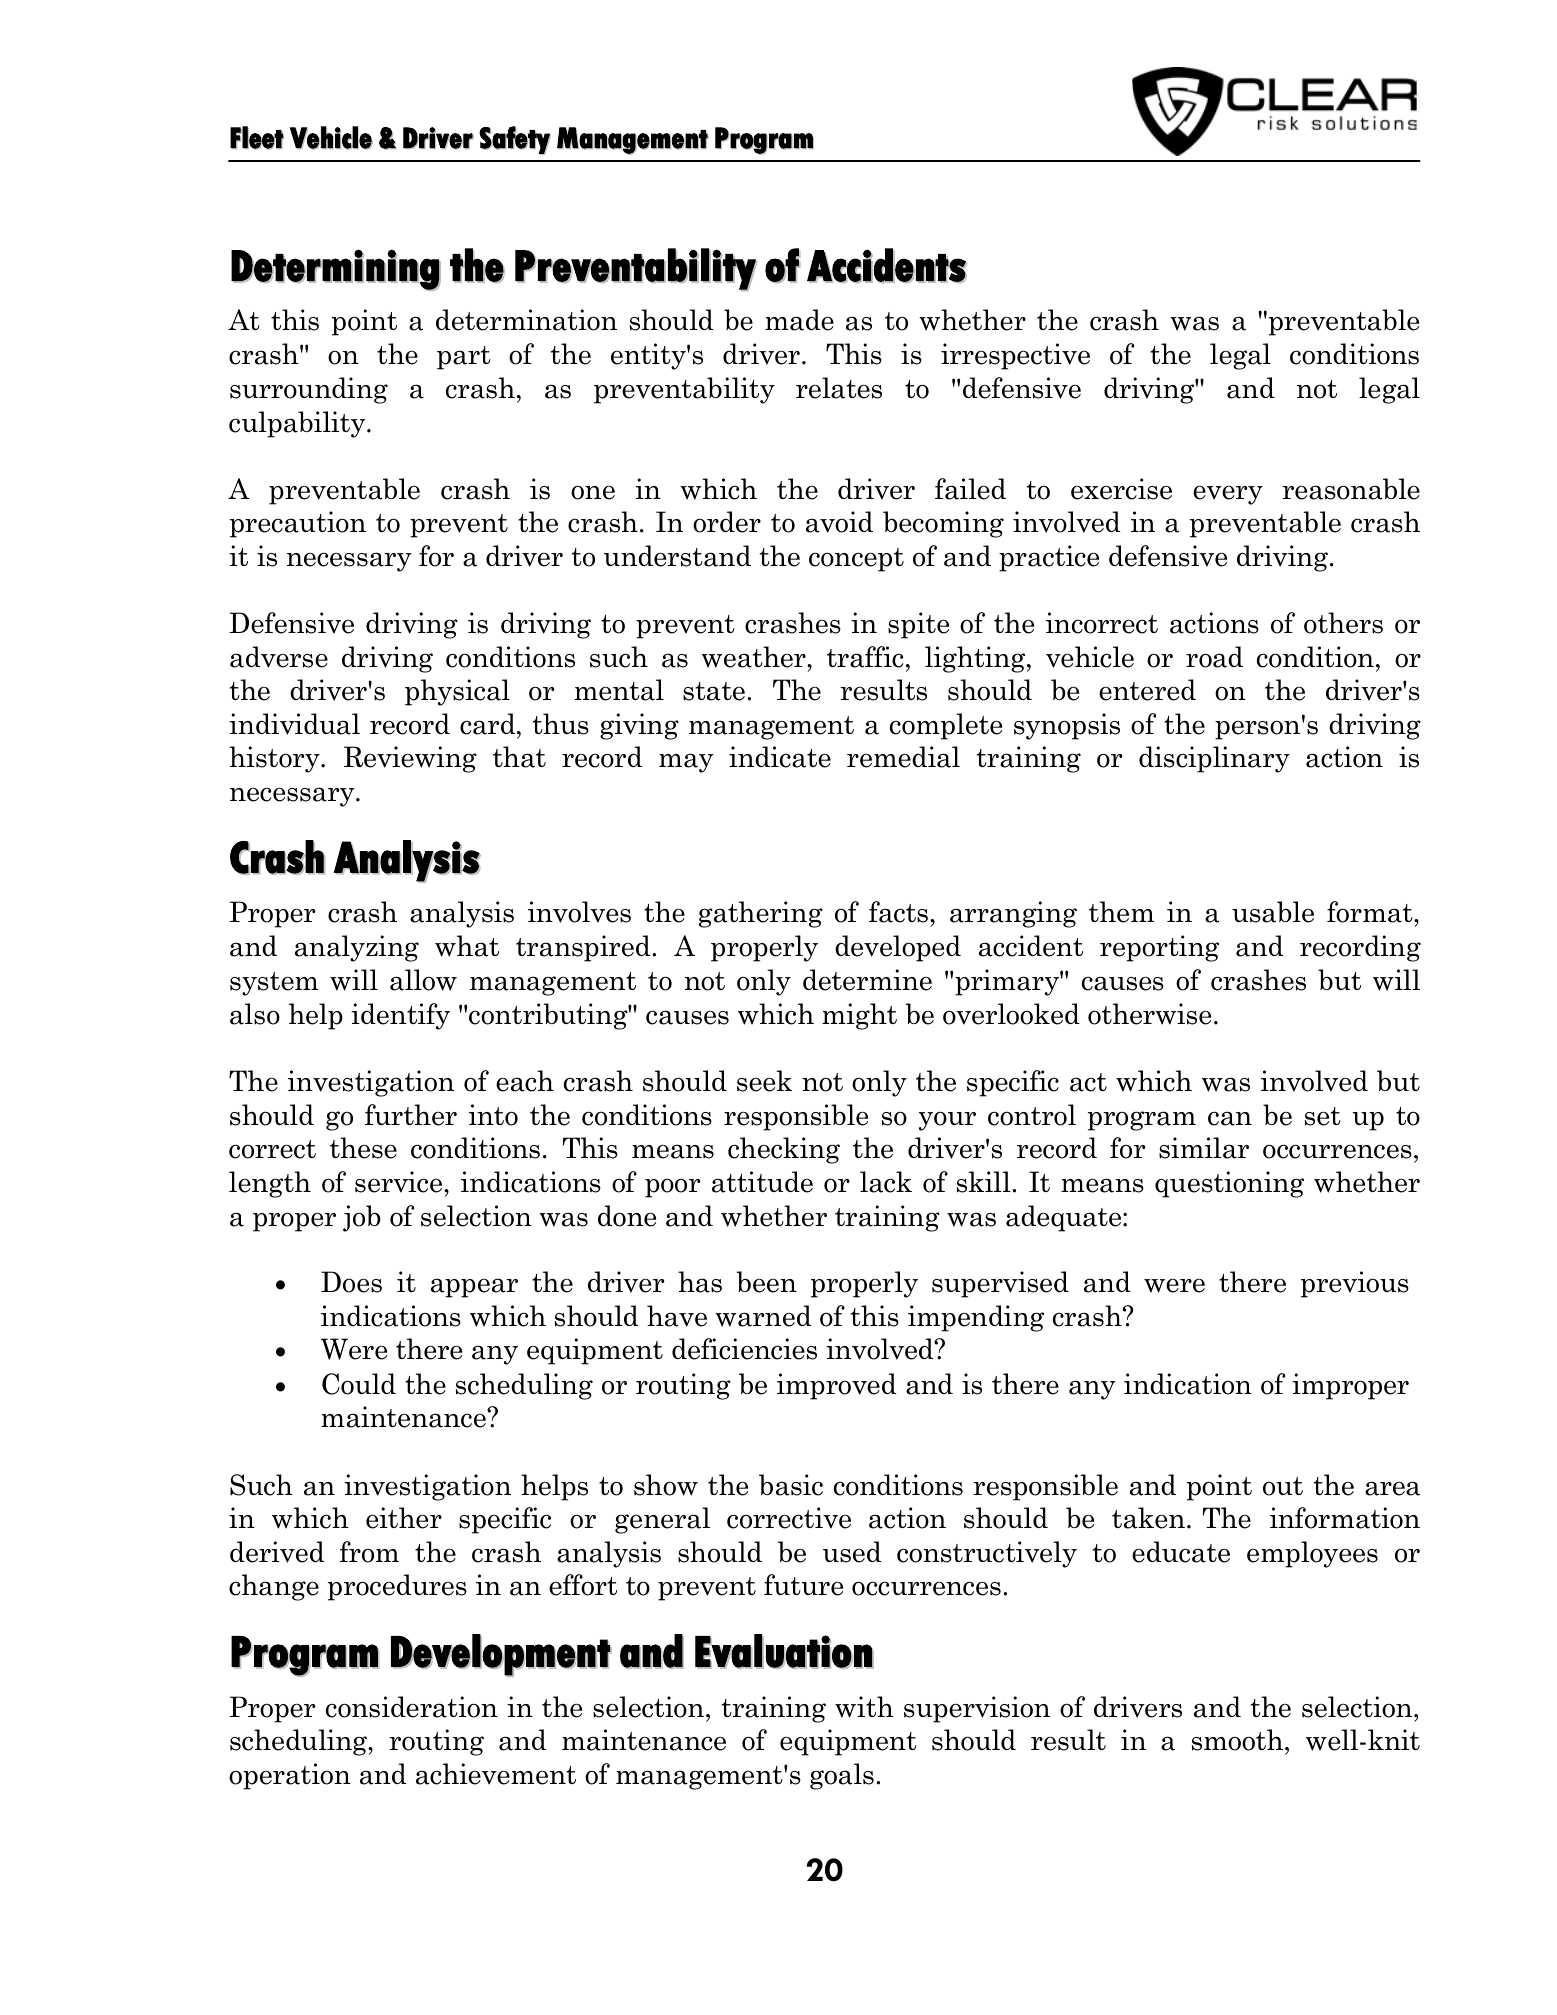  I want to click on might, so click(859, 1016).
